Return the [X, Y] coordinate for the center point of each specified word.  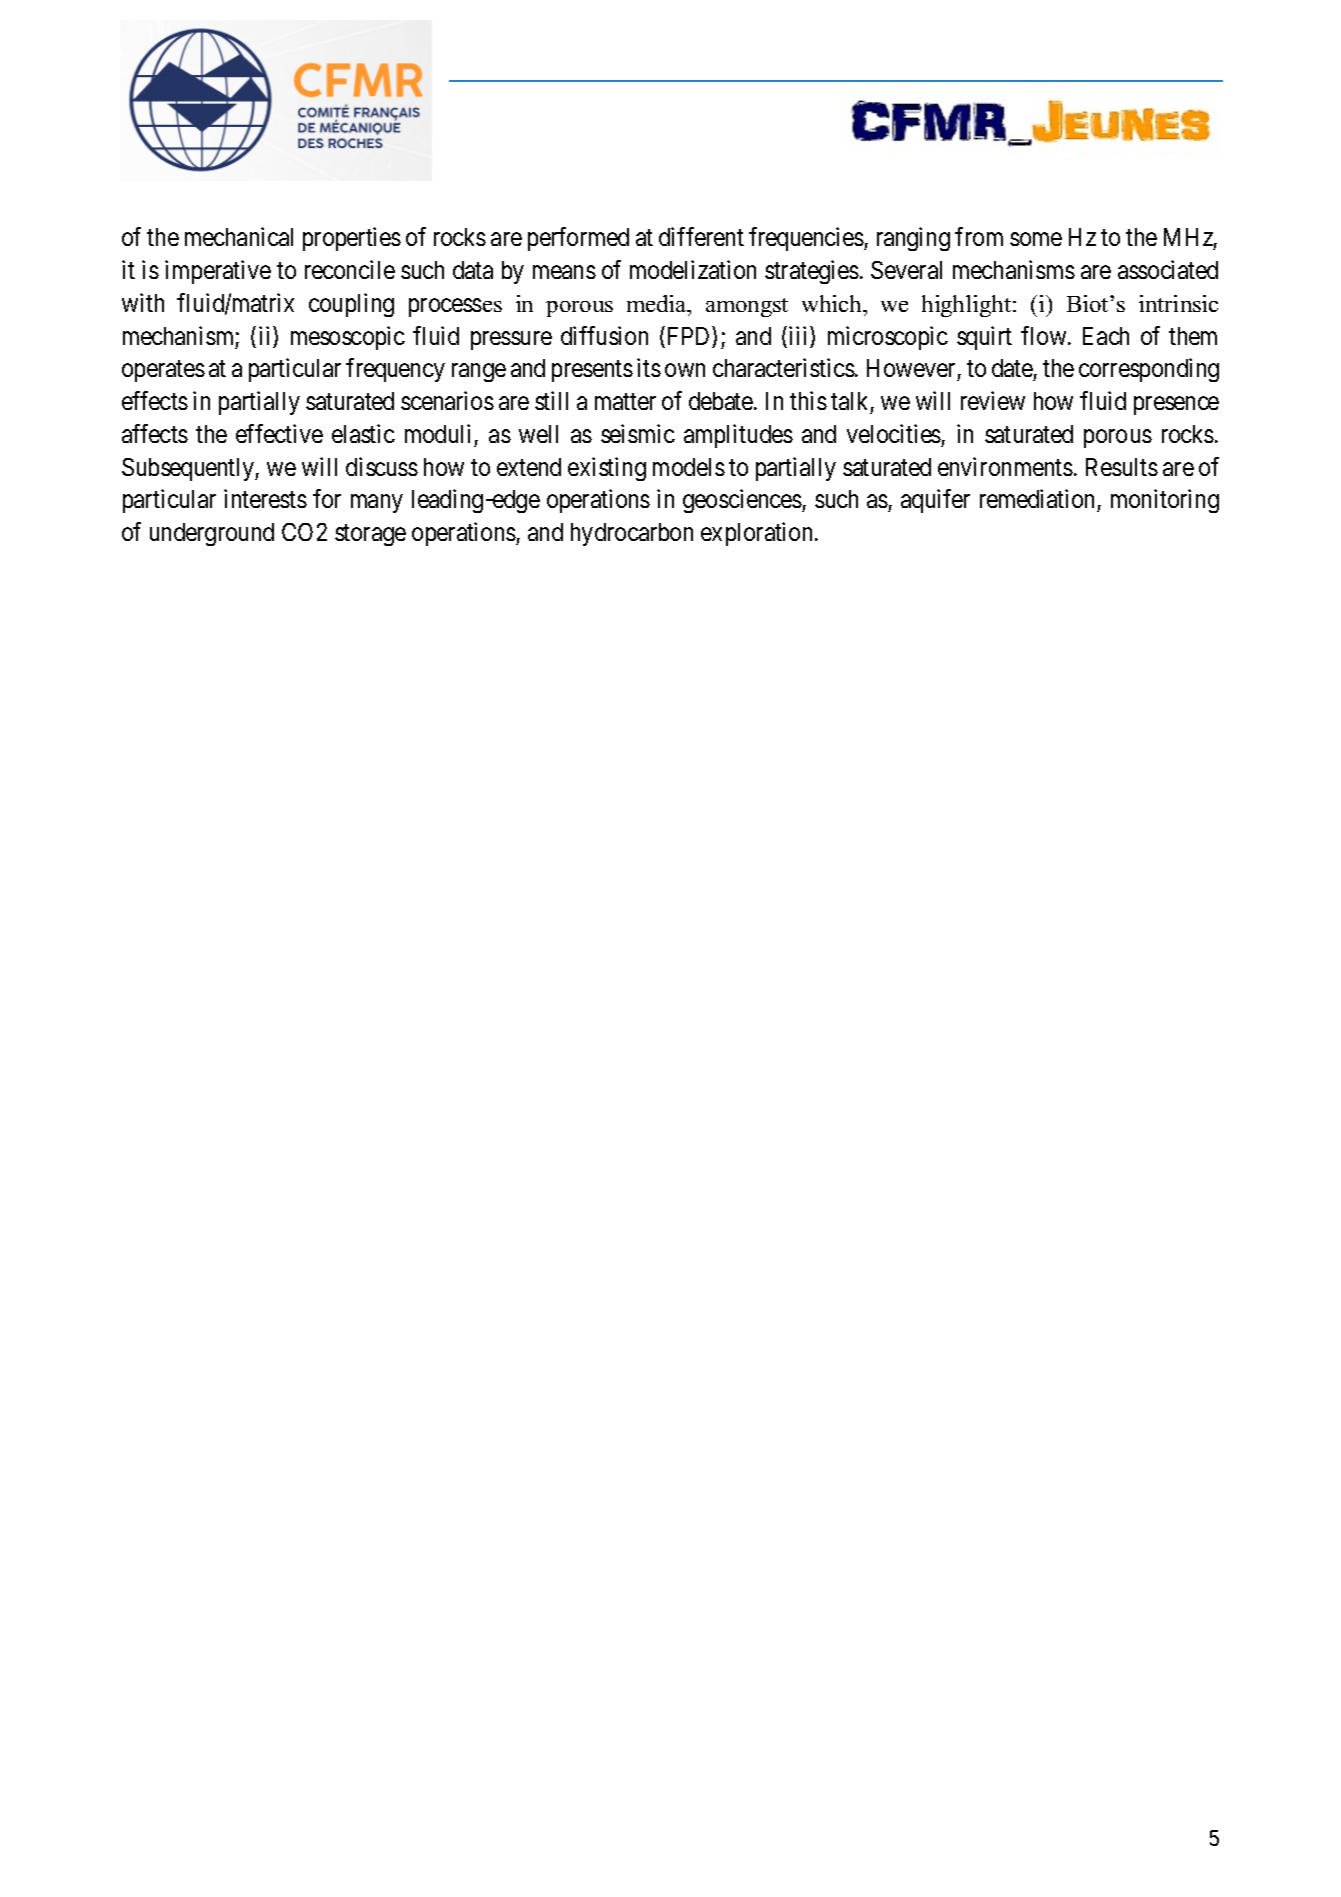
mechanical [239, 236]
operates [163, 371]
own [685, 370]
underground [212, 534]
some [1036, 239]
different [701, 236]
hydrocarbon [632, 534]
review [993, 400]
